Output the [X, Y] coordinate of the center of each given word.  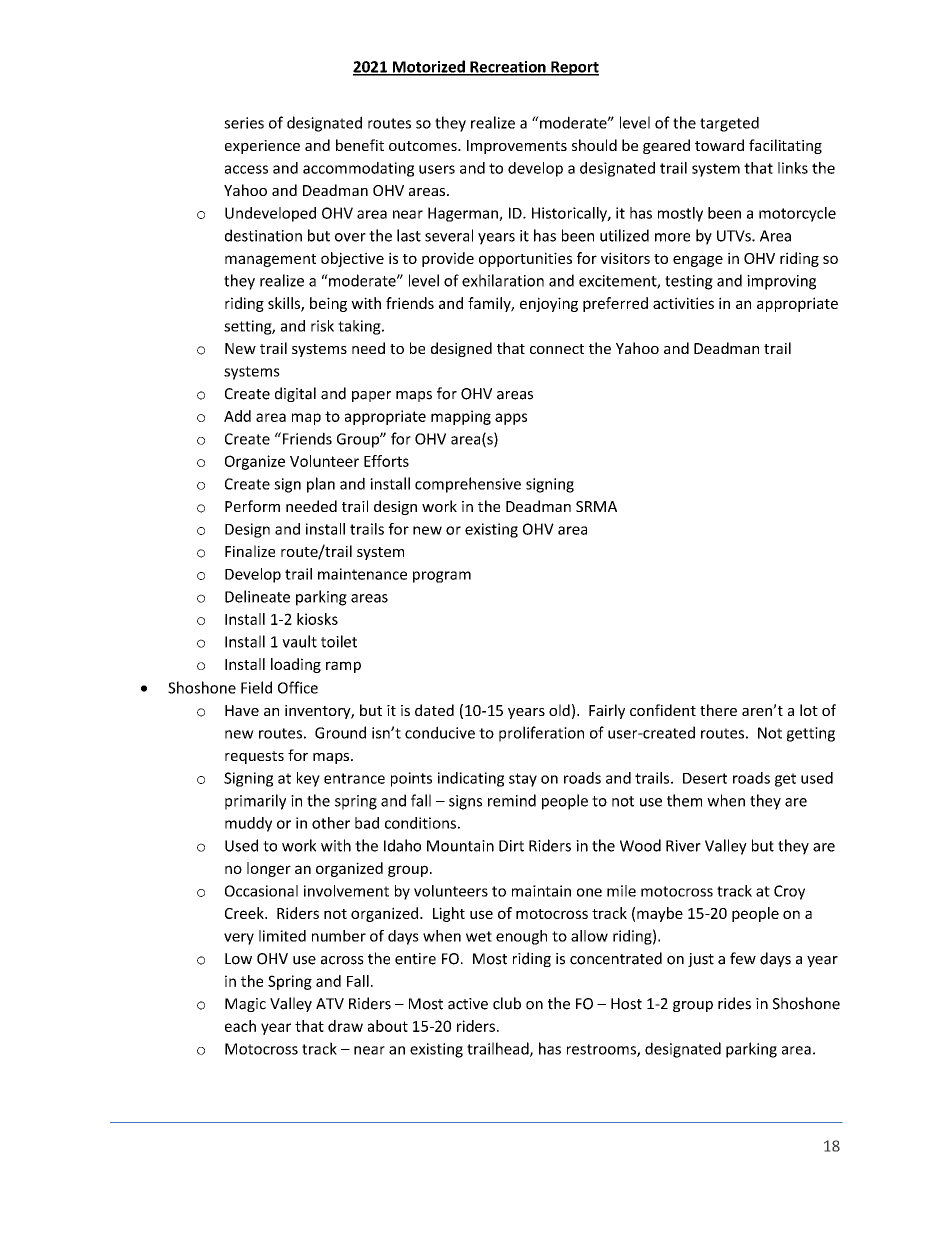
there [718, 710]
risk [322, 326]
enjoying [549, 304]
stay [523, 780]
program [442, 577]
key [308, 779]
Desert [705, 778]
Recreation [508, 68]
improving [781, 282]
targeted [729, 124]
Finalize [250, 551]
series [244, 123]
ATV [330, 1003]
